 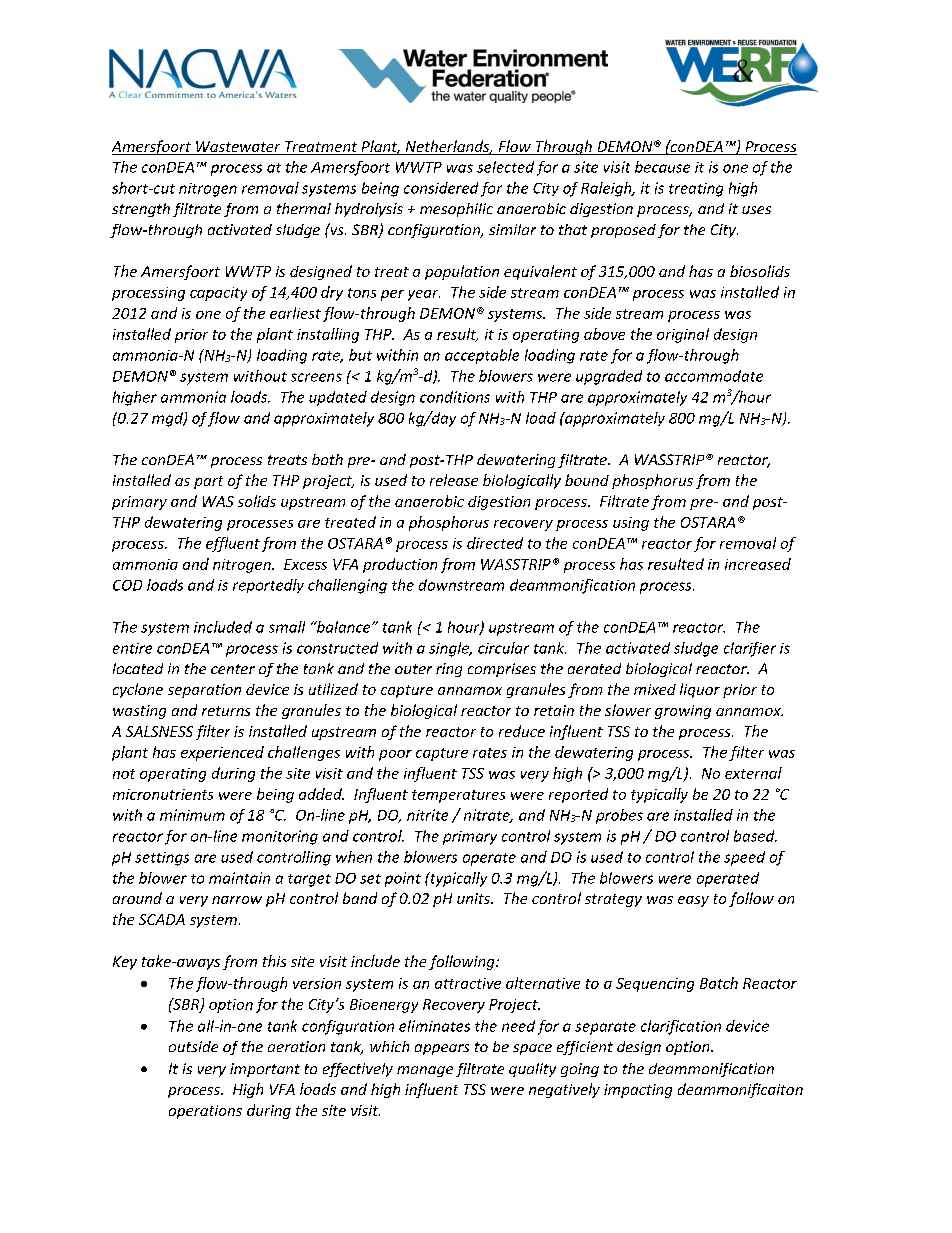 I want to click on because, so click(x=662, y=167).
